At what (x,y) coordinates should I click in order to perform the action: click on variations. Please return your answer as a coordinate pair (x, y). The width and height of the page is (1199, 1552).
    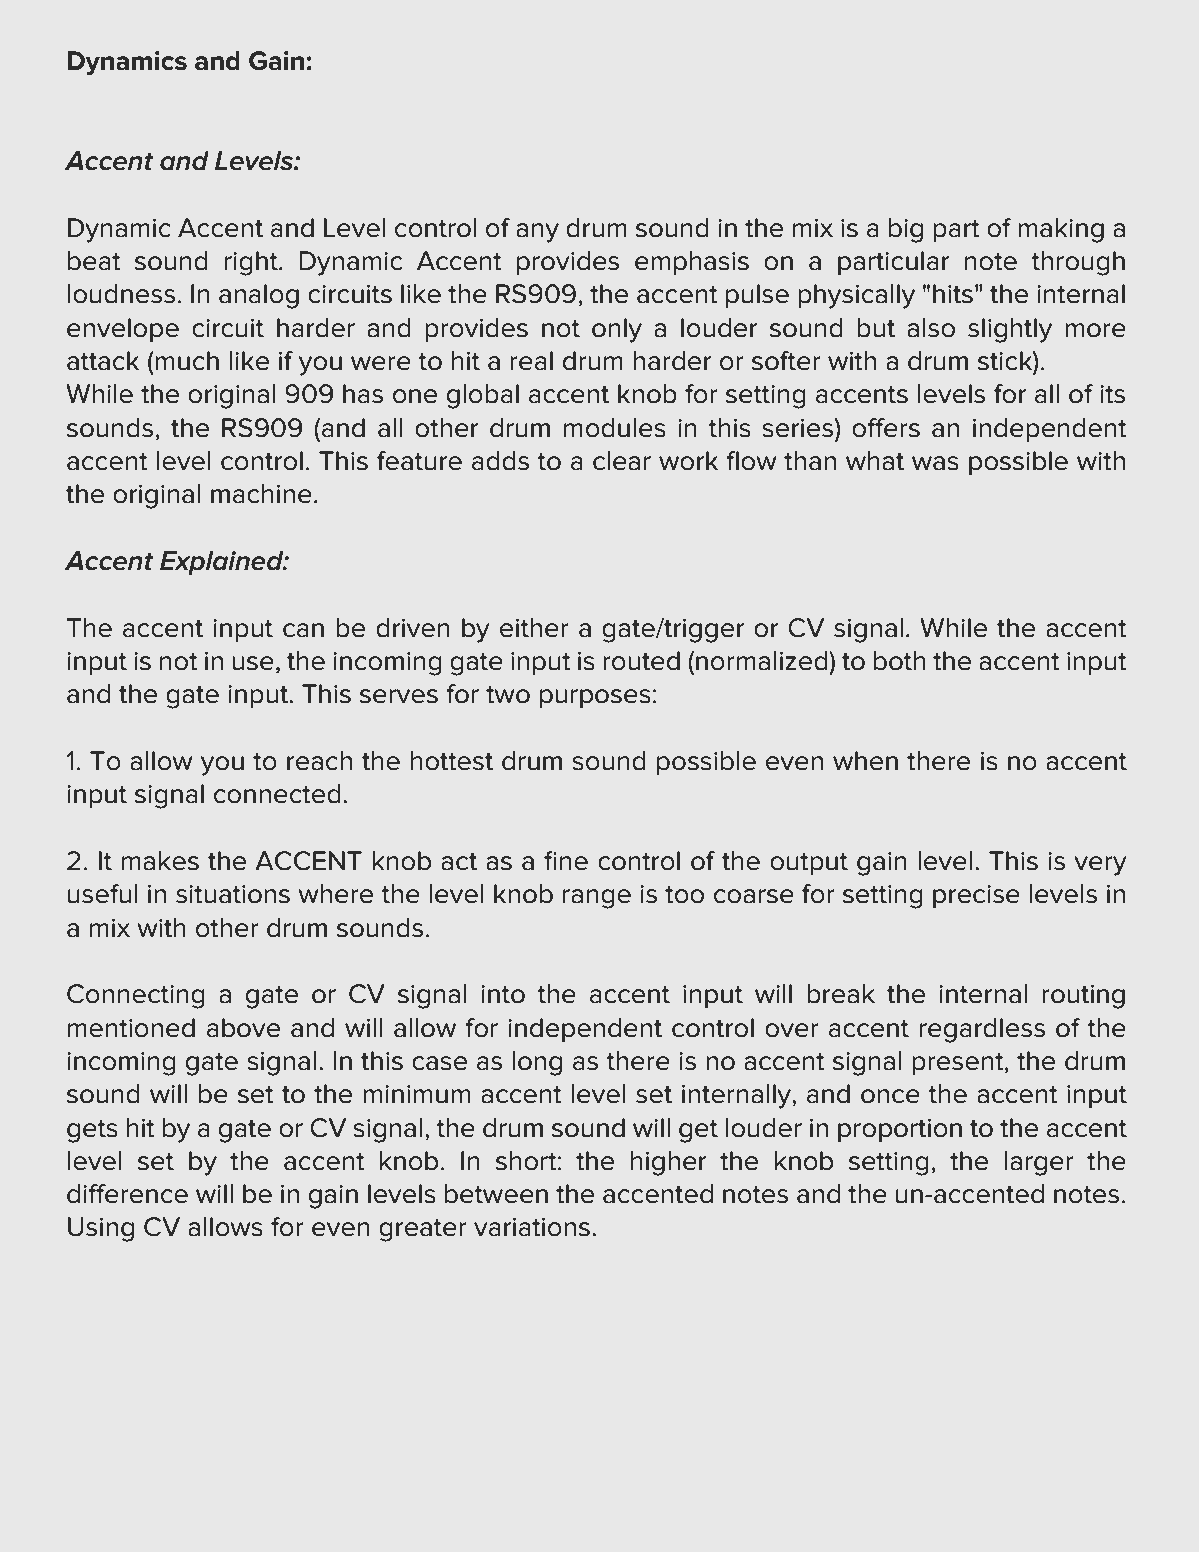
    Looking at the image, I should click on (532, 1227).
